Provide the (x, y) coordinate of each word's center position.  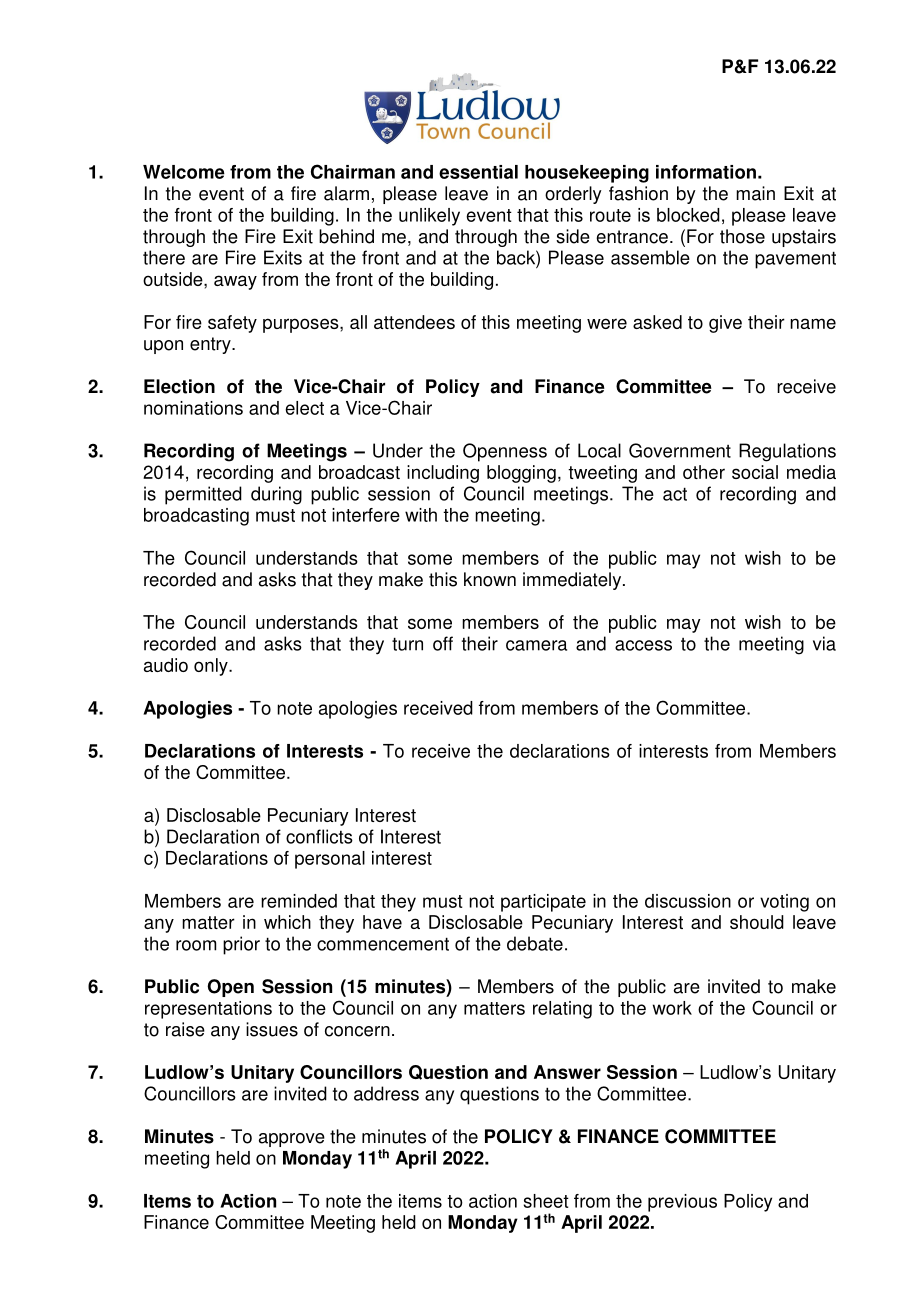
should (757, 922)
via (824, 643)
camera (536, 645)
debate (535, 943)
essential (478, 172)
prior (241, 945)
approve (292, 1140)
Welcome (184, 172)
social (755, 472)
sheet (546, 1201)
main (755, 193)
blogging (521, 474)
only (212, 667)
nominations (193, 408)
